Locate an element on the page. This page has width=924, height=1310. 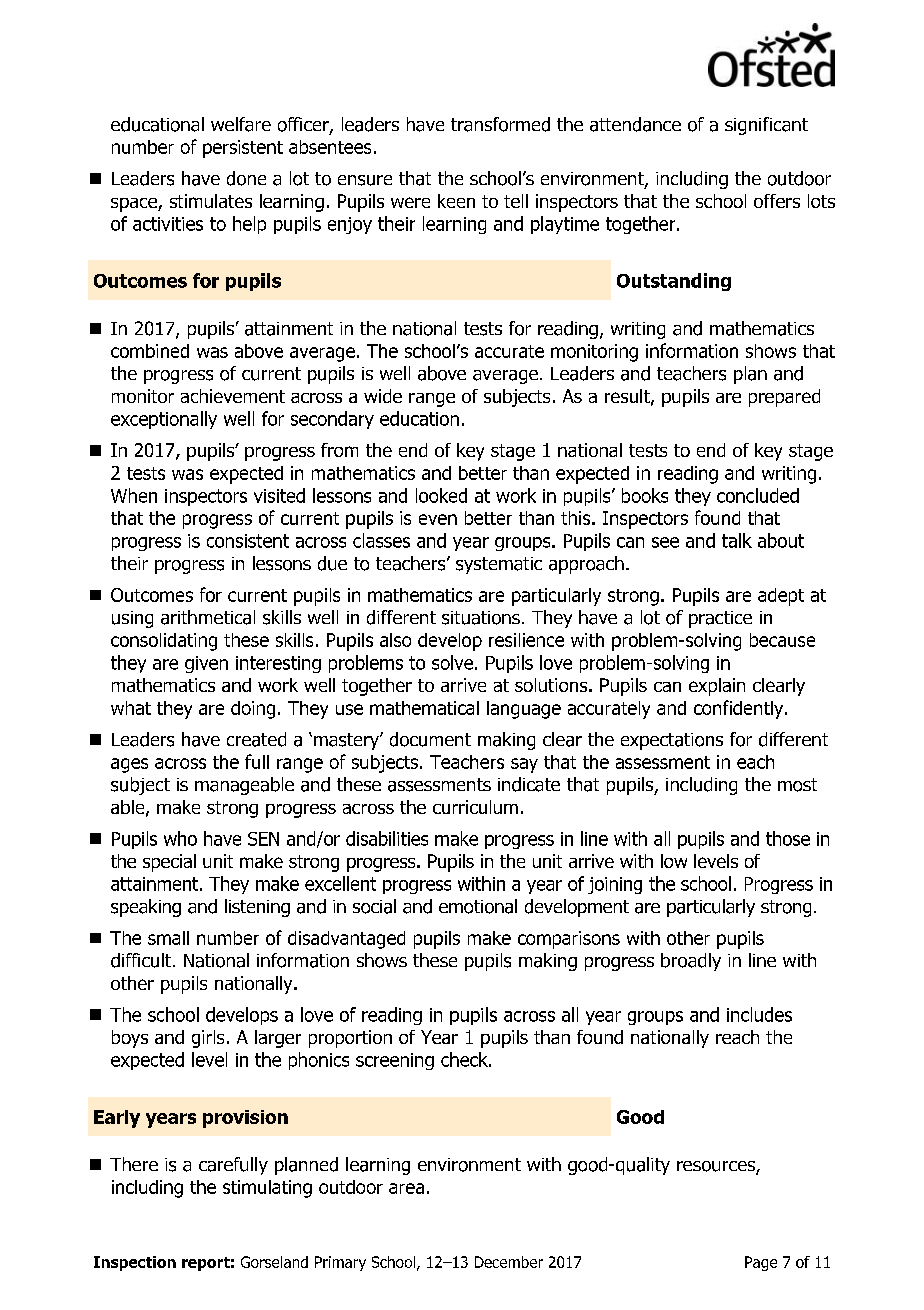
transformed is located at coordinates (500, 124).
